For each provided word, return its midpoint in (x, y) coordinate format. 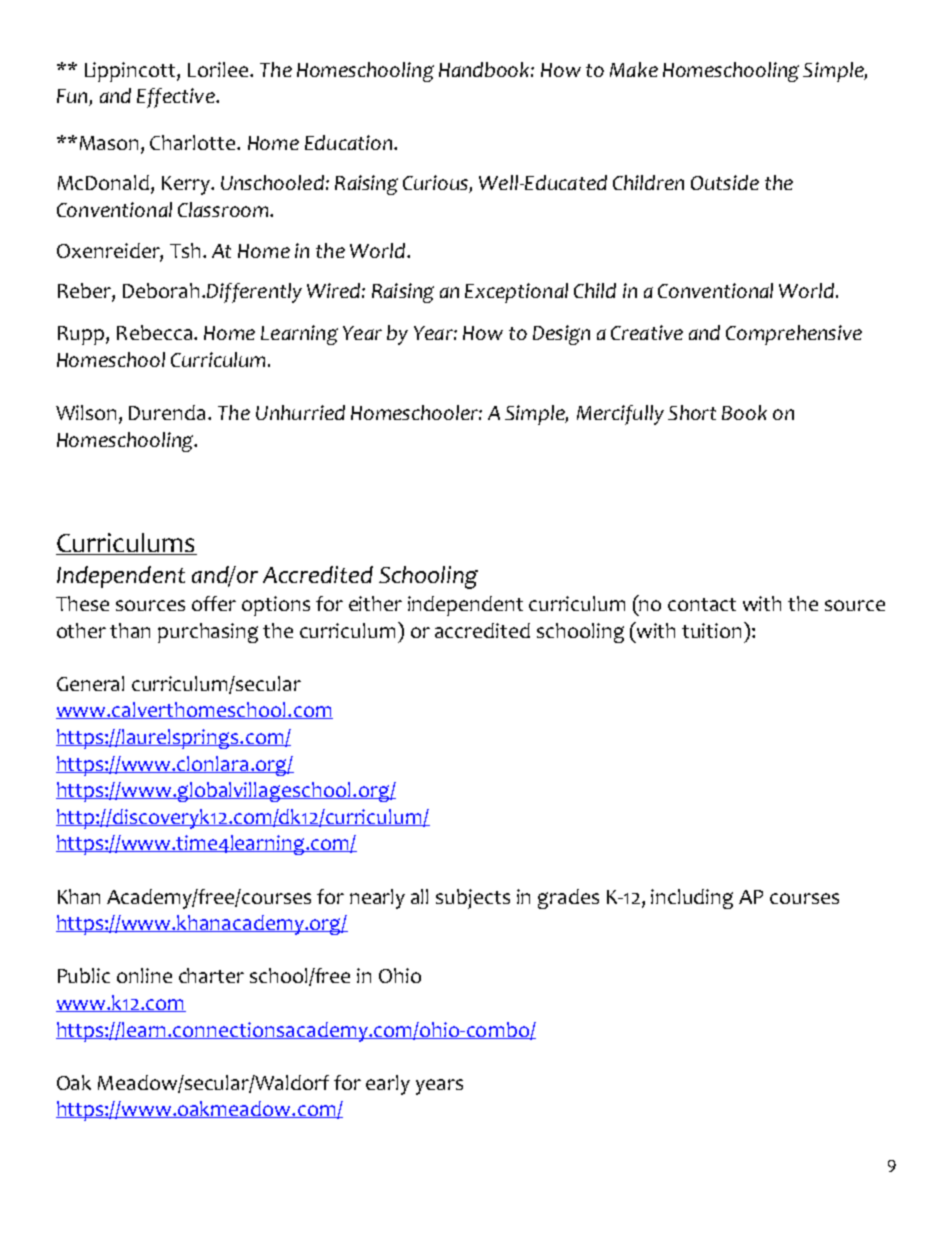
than (130, 630)
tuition (713, 630)
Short (692, 412)
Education (348, 142)
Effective (177, 98)
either (375, 603)
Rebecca (156, 332)
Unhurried (300, 412)
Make (634, 69)
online (144, 975)
